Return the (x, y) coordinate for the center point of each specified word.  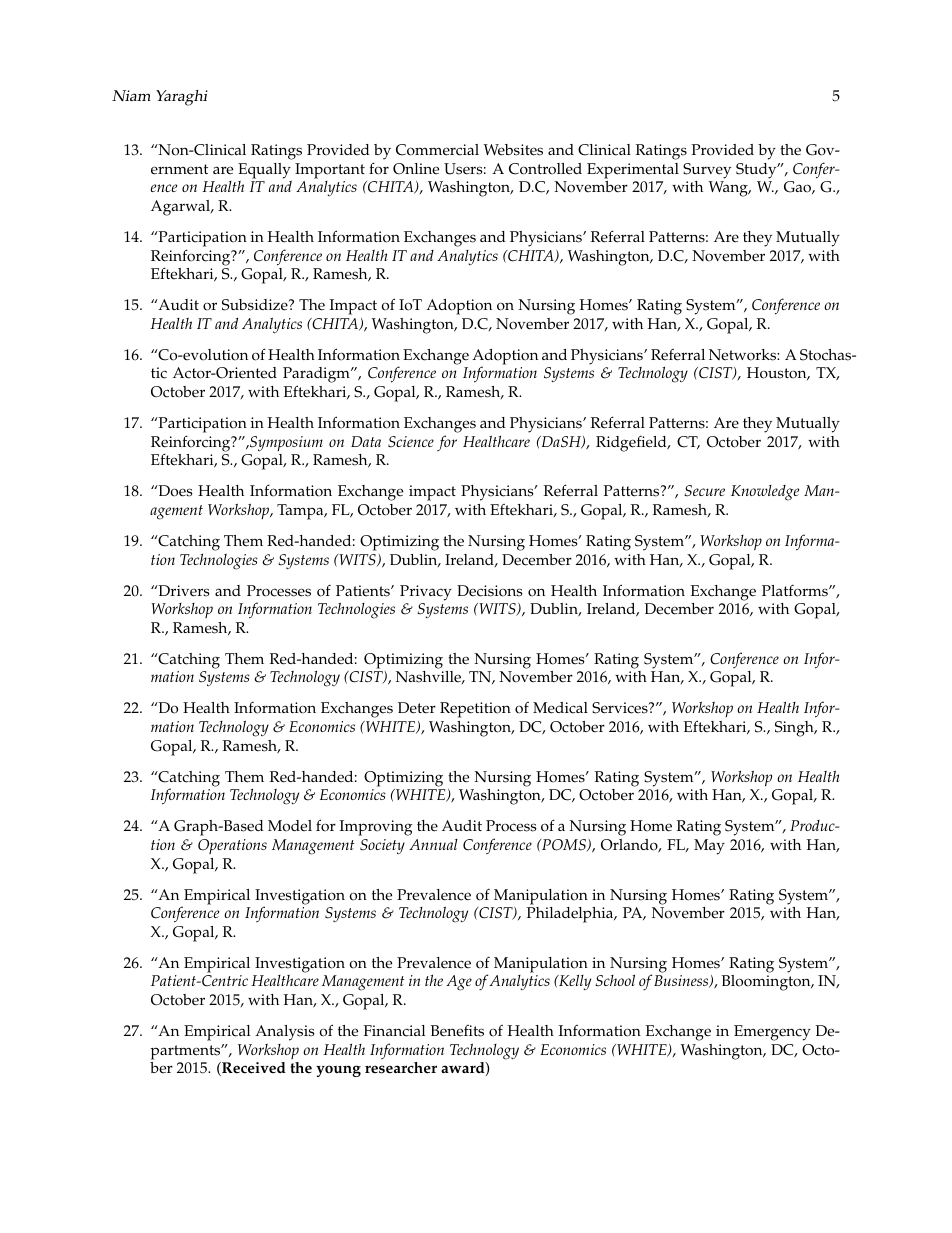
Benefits (457, 1031)
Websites (513, 150)
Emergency (772, 1033)
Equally (265, 172)
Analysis (285, 1033)
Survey (707, 171)
